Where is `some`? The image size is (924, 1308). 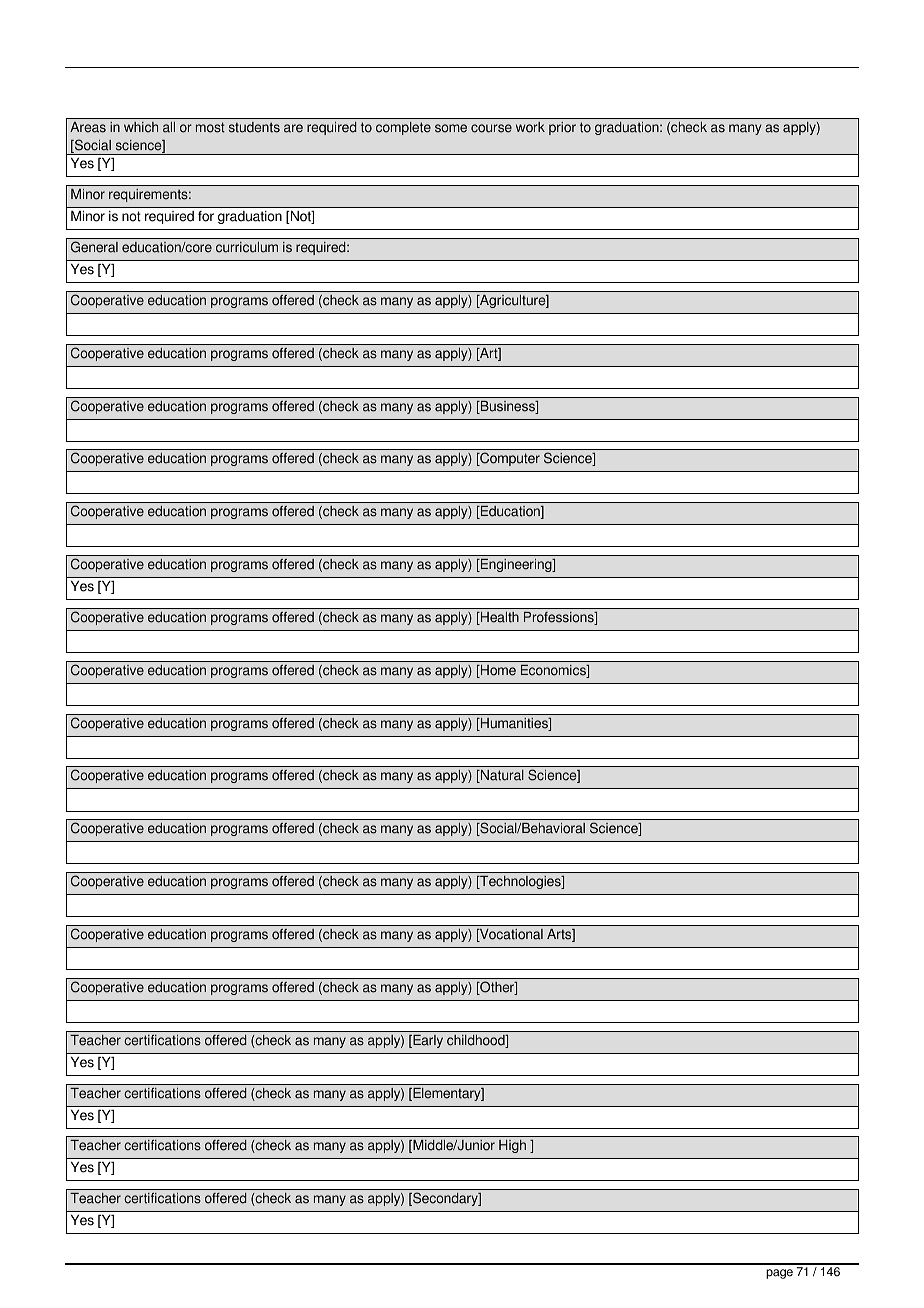
some is located at coordinates (451, 128).
